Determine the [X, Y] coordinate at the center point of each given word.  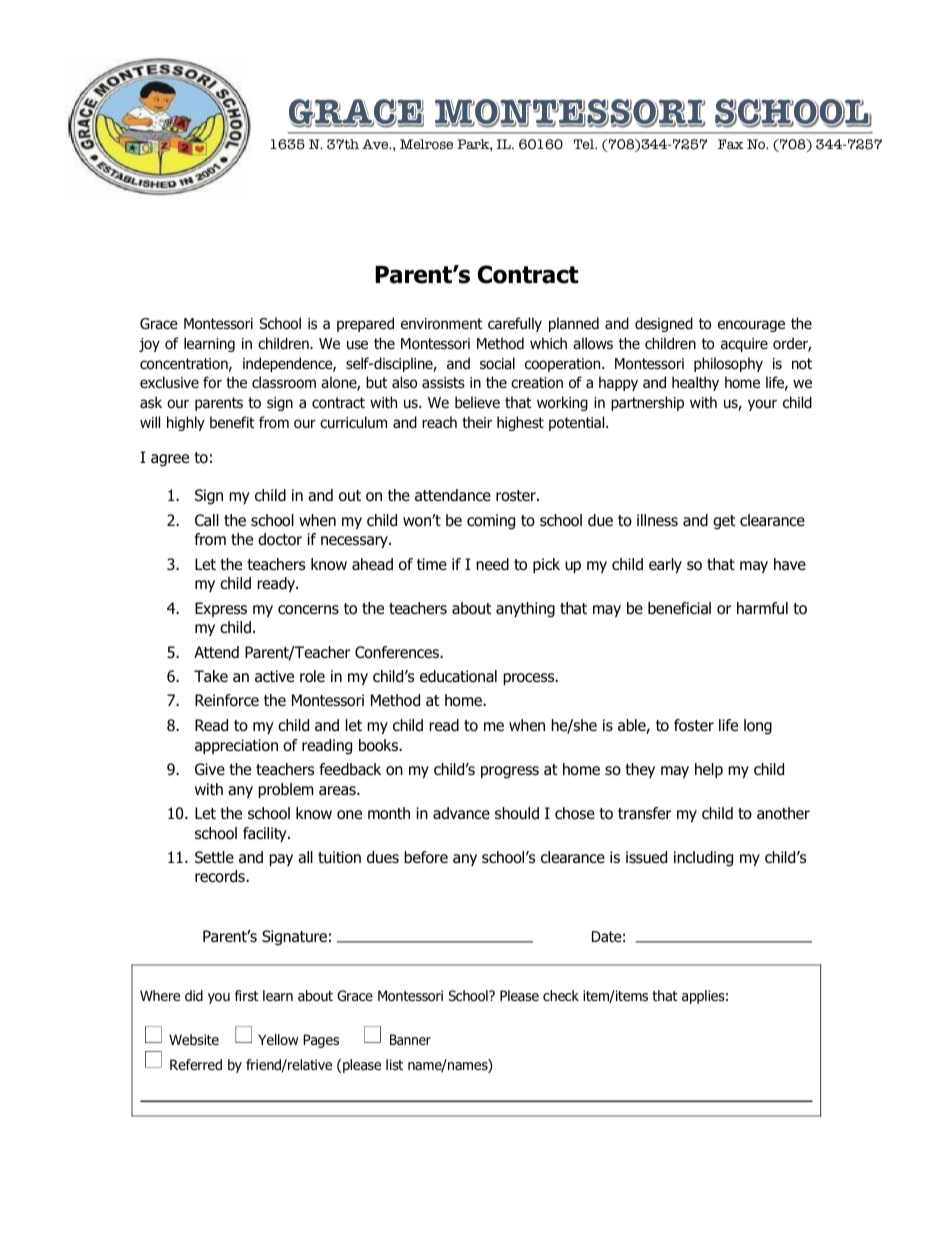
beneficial [679, 608]
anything [525, 610]
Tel [585, 144]
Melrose [426, 144]
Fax [731, 144]
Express [221, 609]
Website [194, 1039]
